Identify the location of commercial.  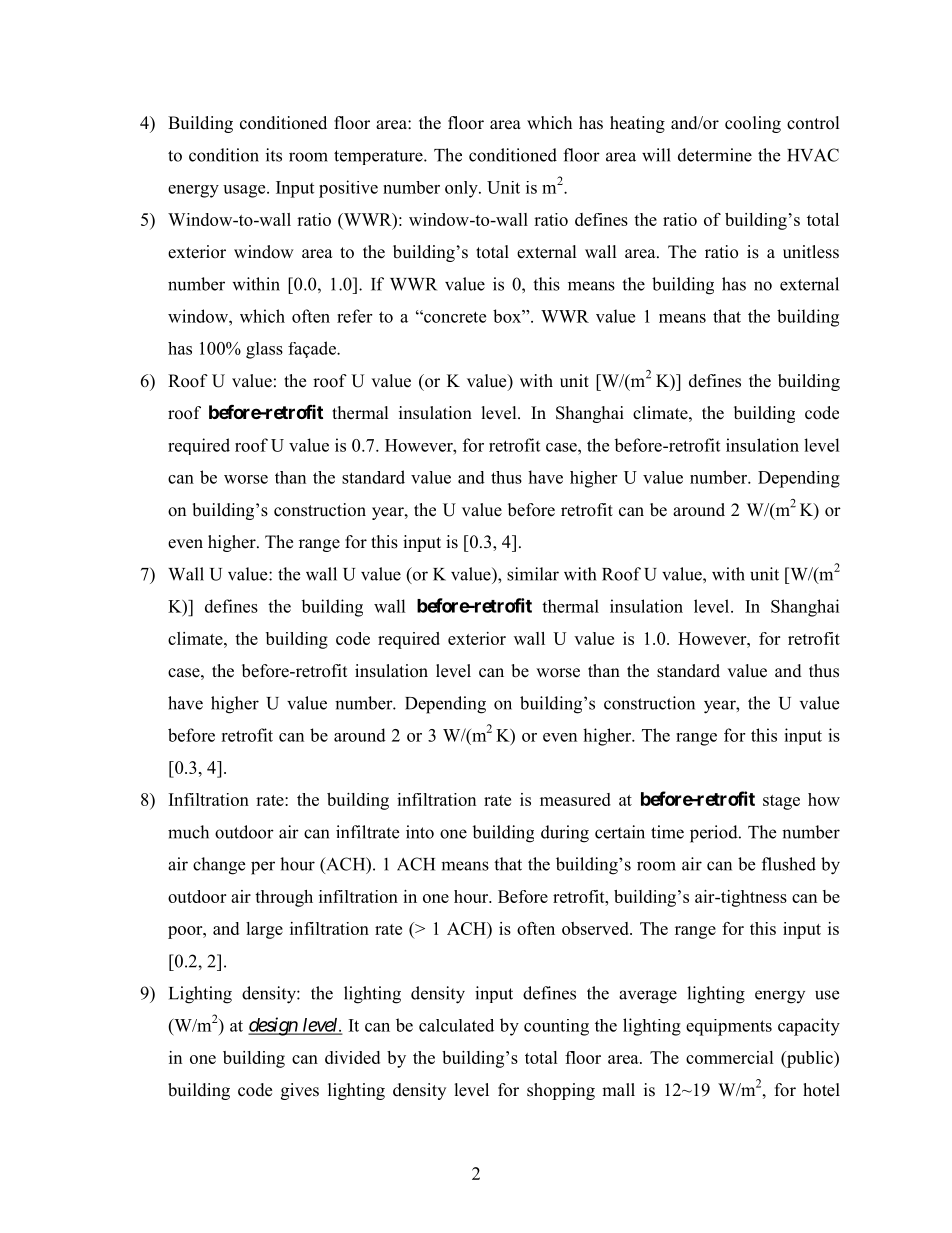
(730, 1057).
